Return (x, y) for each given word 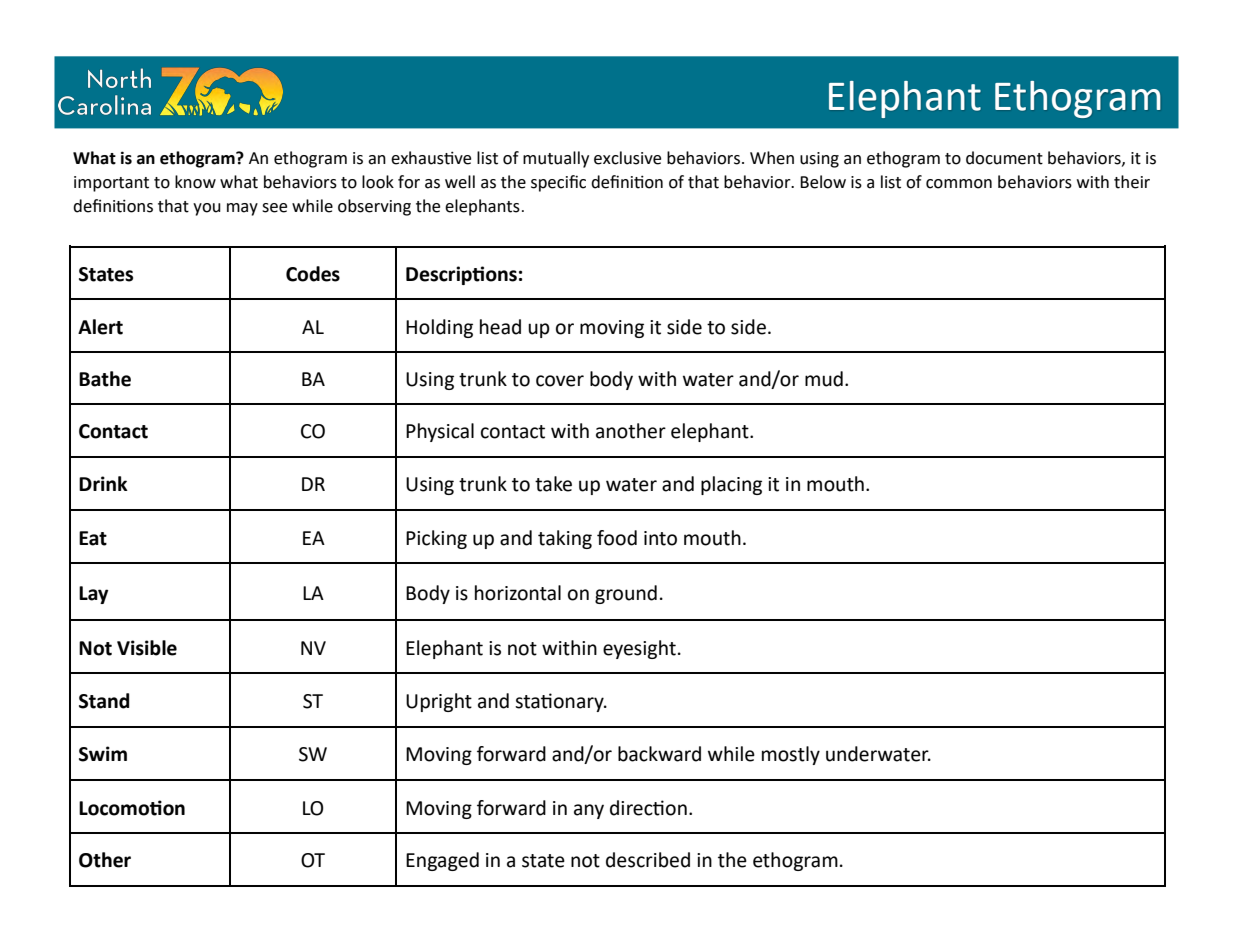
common (959, 184)
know (195, 182)
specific (558, 183)
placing (731, 485)
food (617, 538)
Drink (103, 483)
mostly (791, 755)
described (648, 860)
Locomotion (132, 808)
